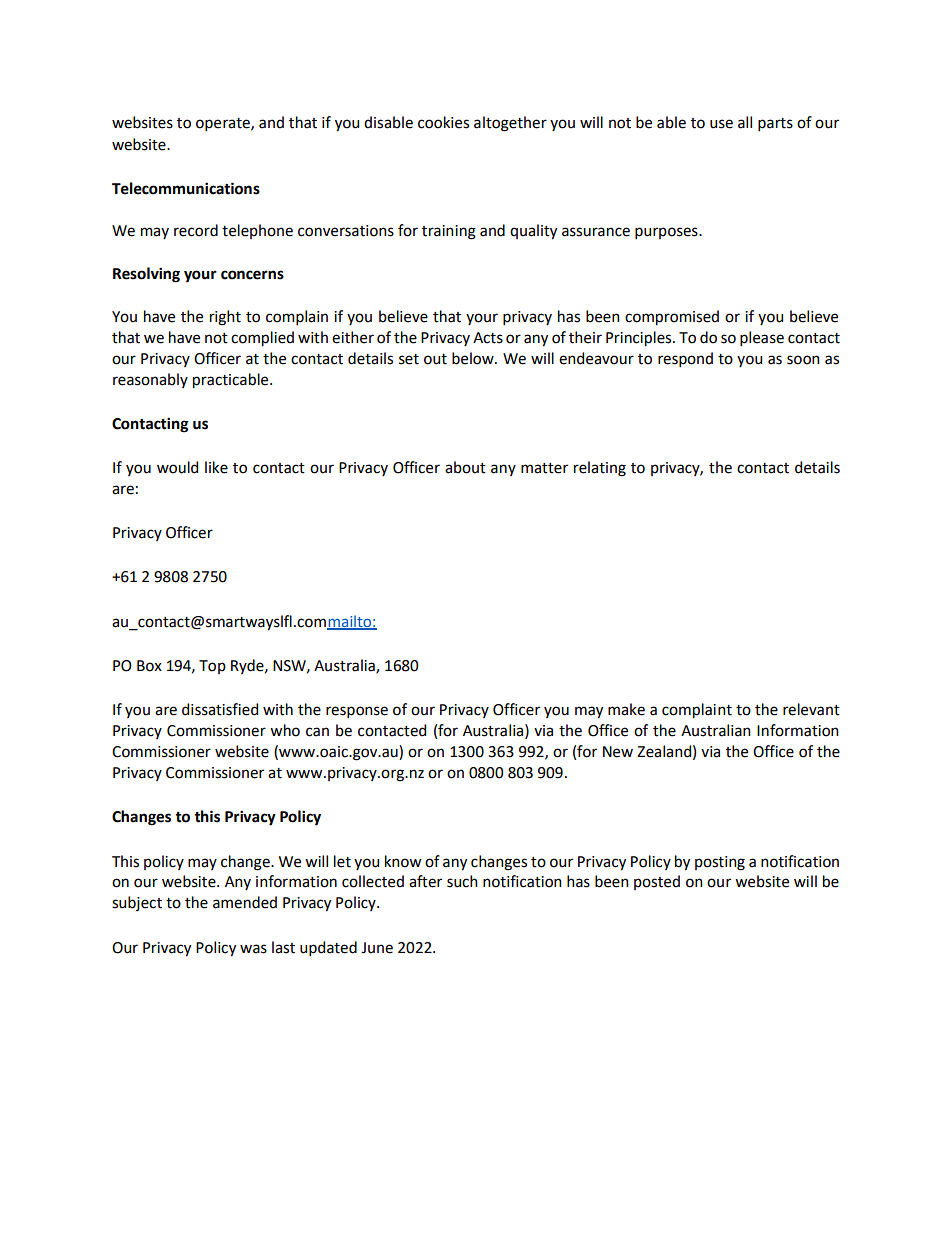 The height and width of the screenshot is (1233, 952). What do you see at coordinates (720, 863) in the screenshot?
I see `posting` at bounding box center [720, 863].
